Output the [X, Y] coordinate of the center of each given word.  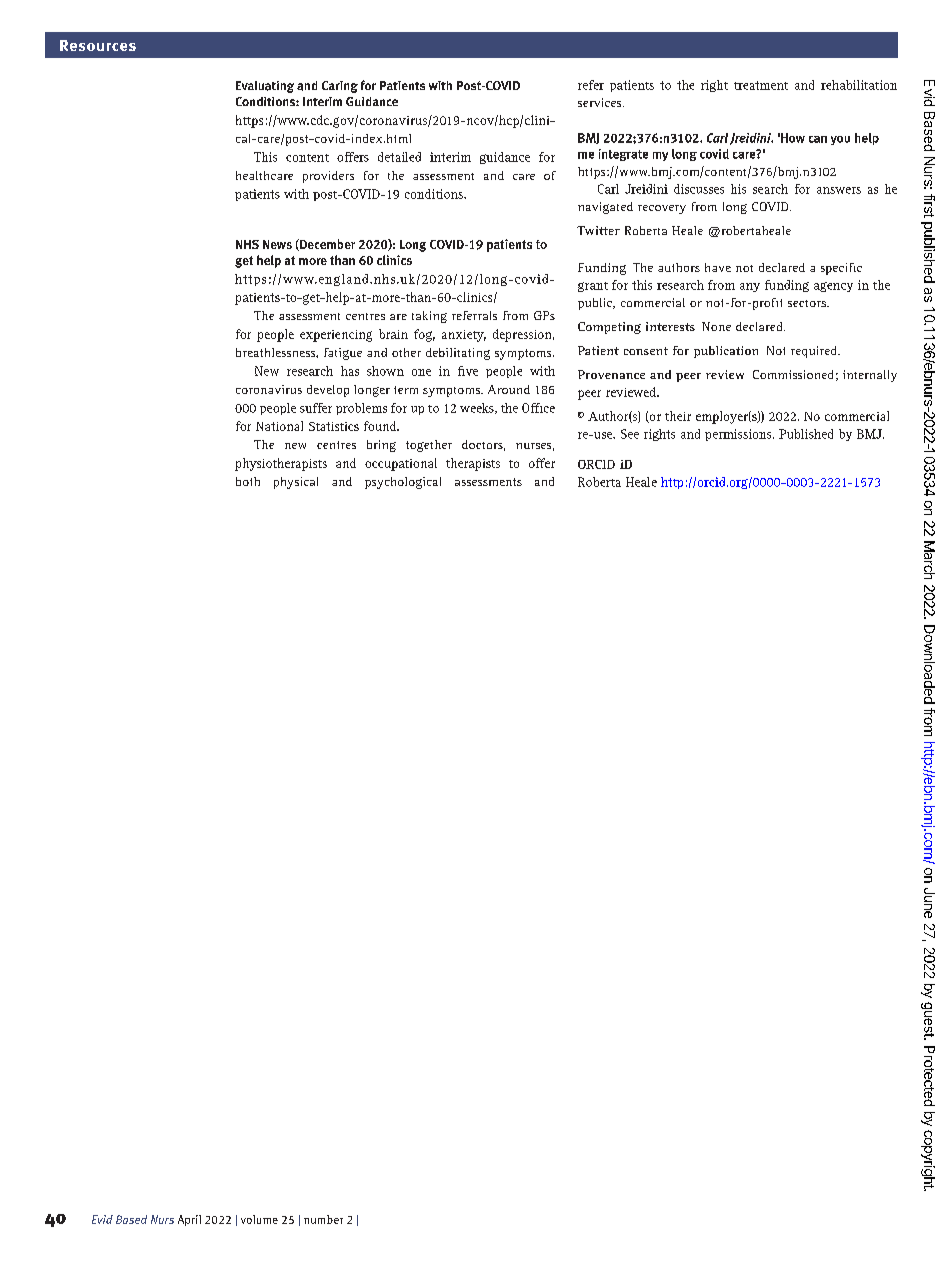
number [323, 1219]
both [248, 481]
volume [259, 1219]
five [468, 371]
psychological [403, 483]
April [189, 1220]
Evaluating [265, 87]
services [601, 102]
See [630, 434]
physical [296, 483]
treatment [761, 85]
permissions [739, 435]
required [815, 352]
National [279, 426]
